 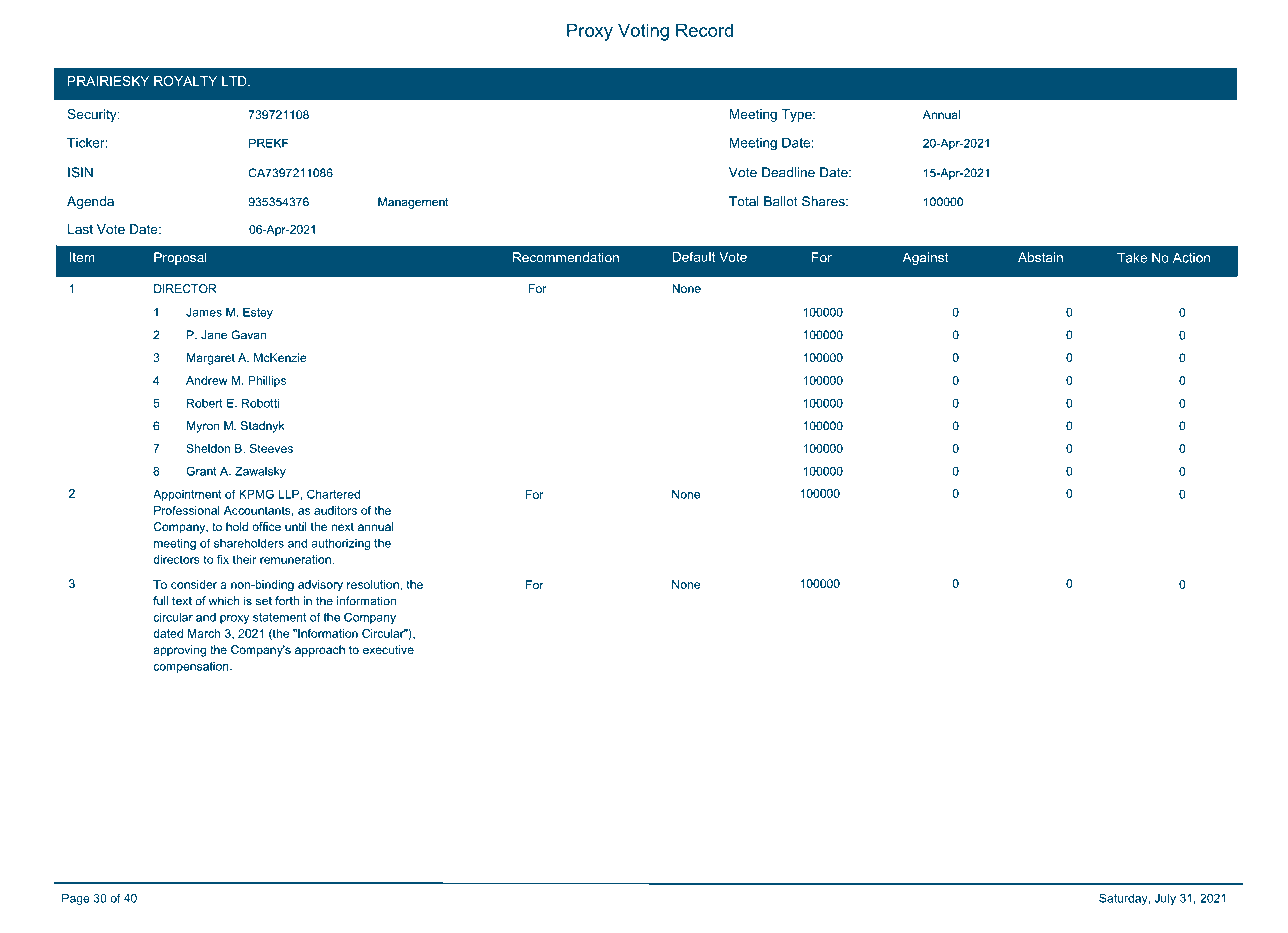 I want to click on Abstain, so click(x=1040, y=257).
